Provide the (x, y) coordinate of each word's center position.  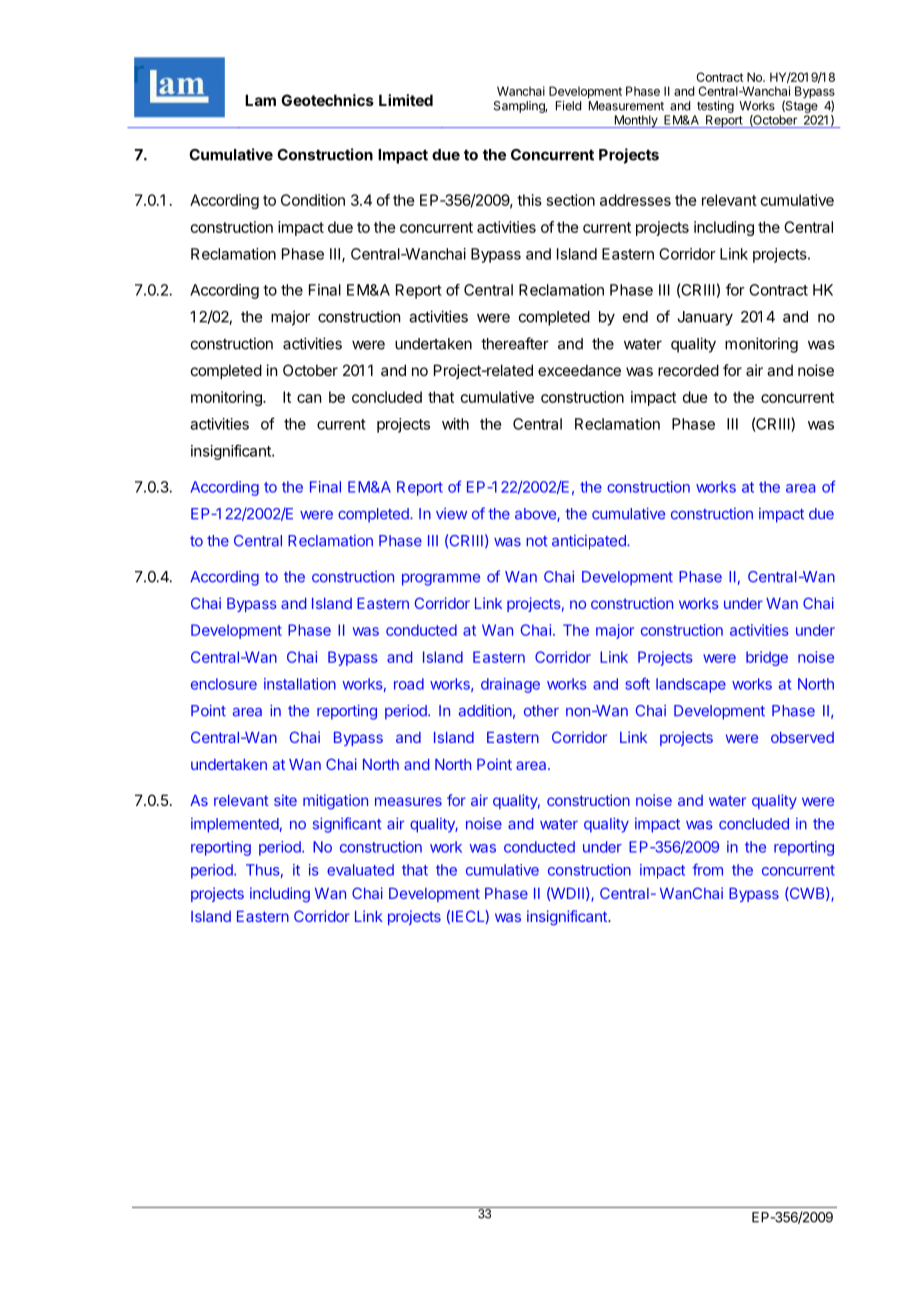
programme (441, 579)
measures (408, 801)
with (455, 424)
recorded (688, 370)
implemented (235, 825)
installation (300, 684)
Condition (313, 200)
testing (715, 107)
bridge (767, 658)
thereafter (515, 343)
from (707, 870)
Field (568, 106)
